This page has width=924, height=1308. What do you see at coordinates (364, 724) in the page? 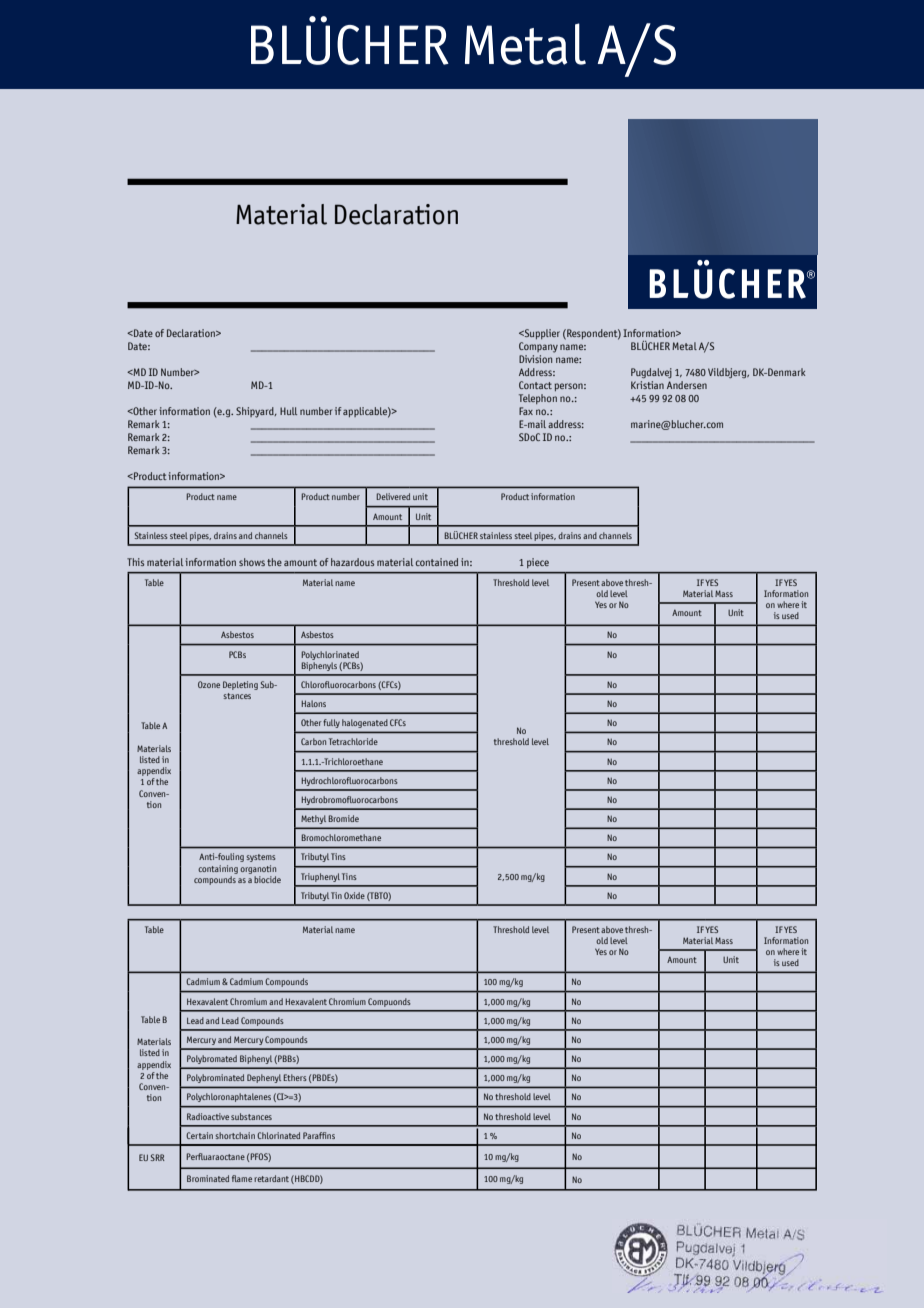
I see `halogenated` at bounding box center [364, 724].
